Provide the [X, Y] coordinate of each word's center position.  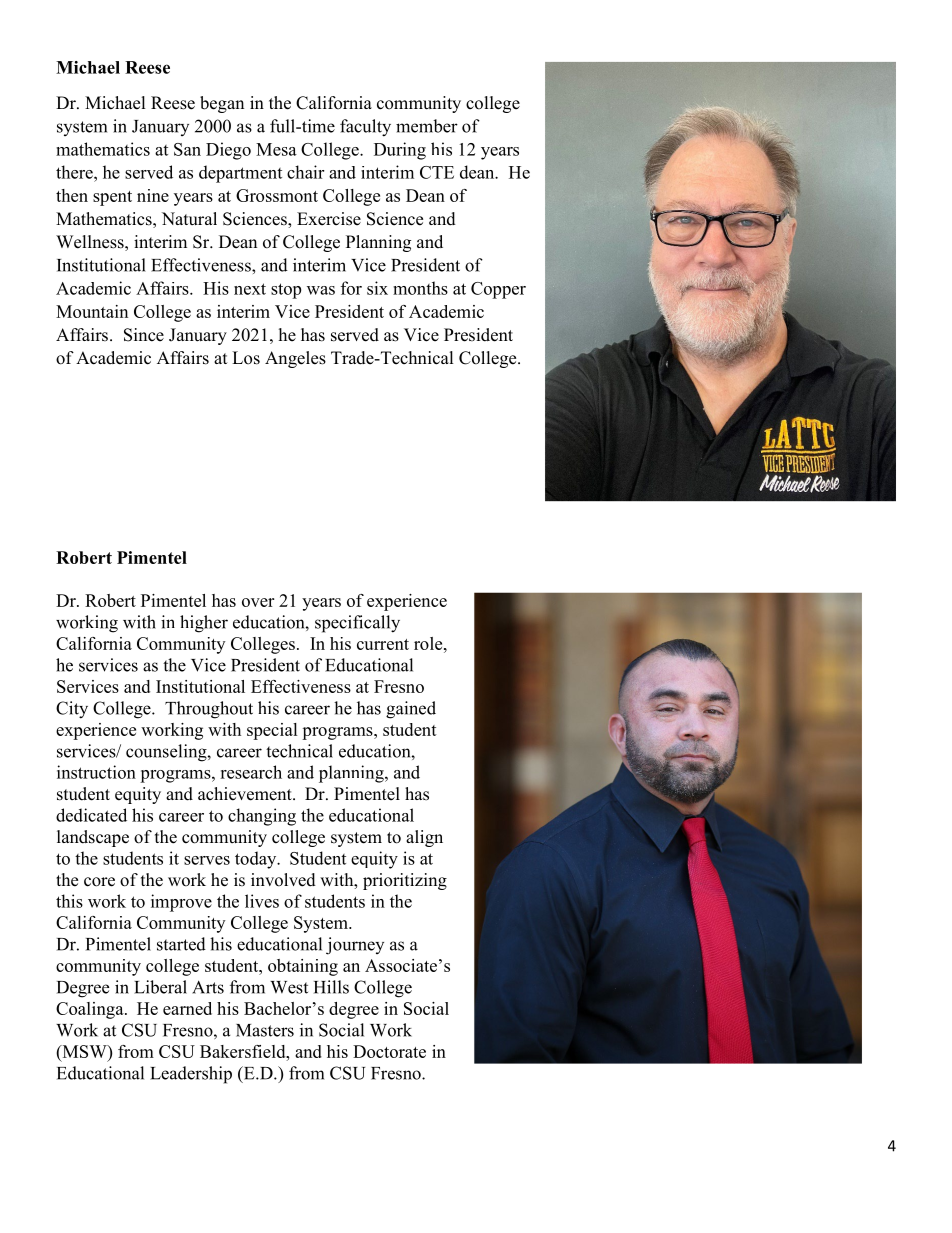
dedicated [91, 815]
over [258, 602]
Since [144, 335]
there [75, 172]
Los [246, 358]
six [377, 288]
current [383, 644]
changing [262, 817]
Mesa [276, 149]
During [400, 151]
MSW [84, 1051]
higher [204, 624]
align [424, 838]
